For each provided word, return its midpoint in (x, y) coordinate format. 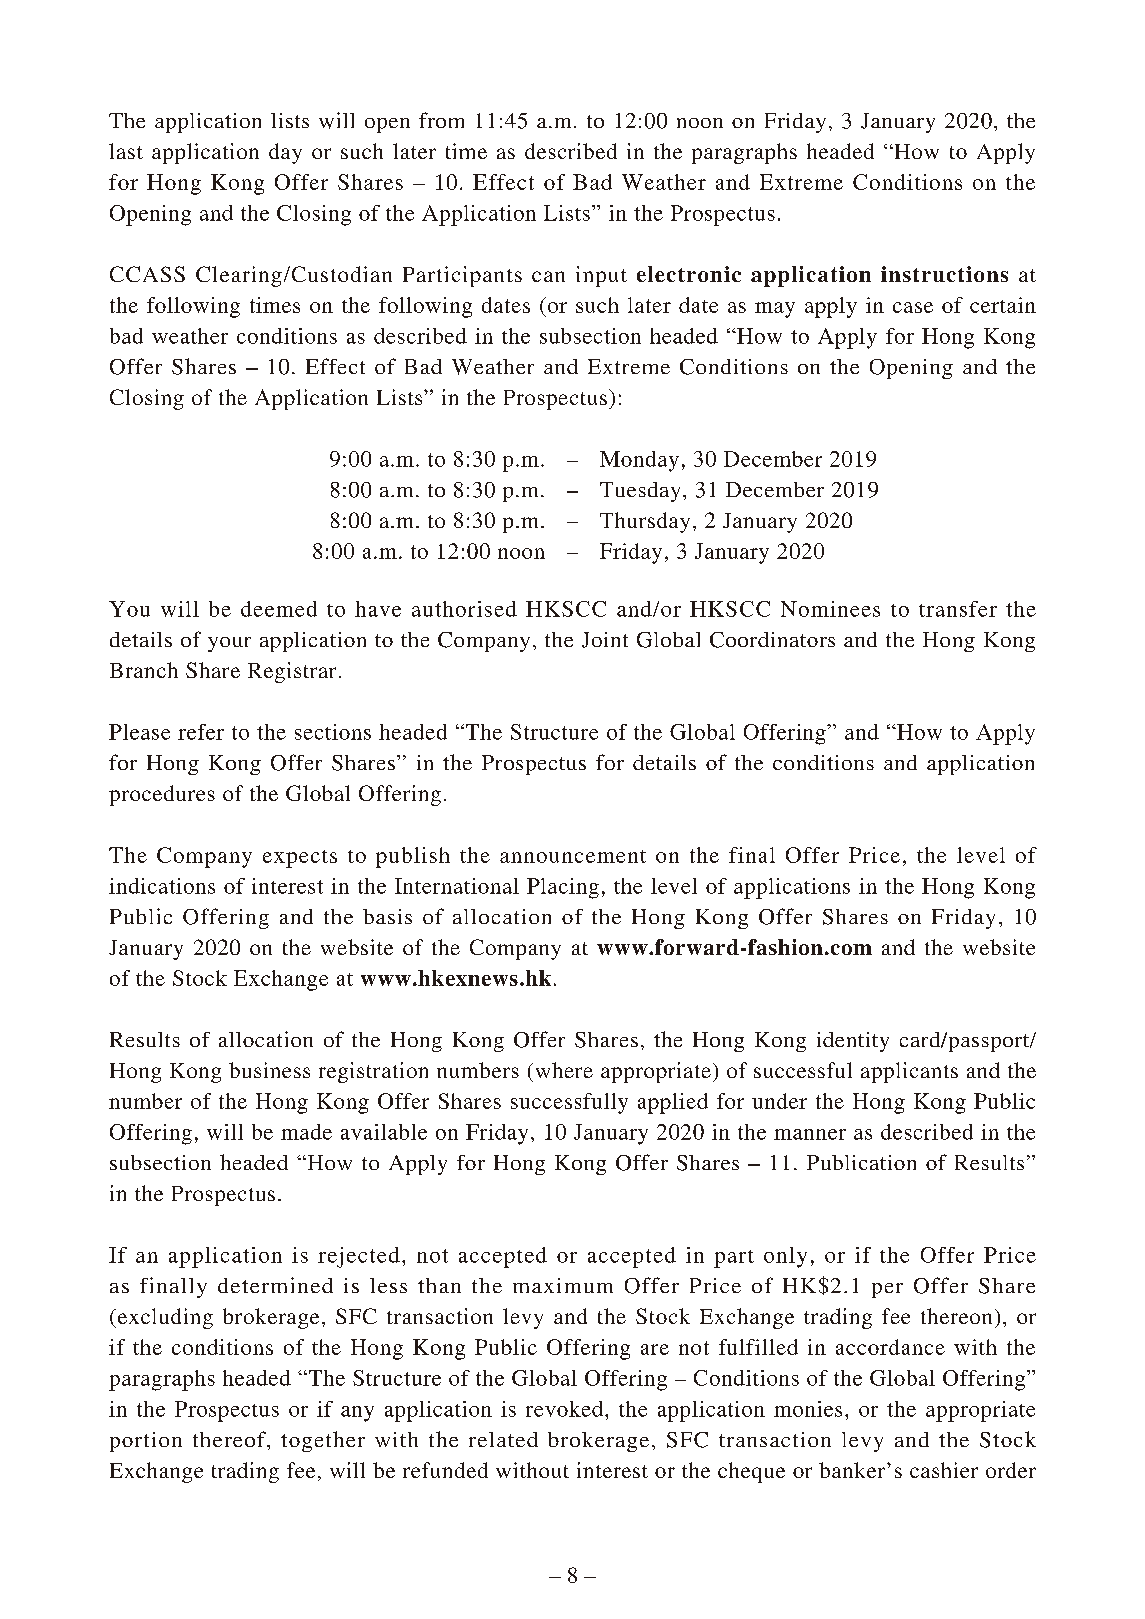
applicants (909, 1072)
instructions (944, 274)
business (269, 1070)
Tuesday (640, 492)
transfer (958, 609)
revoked (566, 1409)
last (126, 151)
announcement (573, 856)
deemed (279, 609)
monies (808, 1409)
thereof (230, 1439)
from (441, 120)
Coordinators (772, 640)
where (564, 1070)
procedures (162, 795)
